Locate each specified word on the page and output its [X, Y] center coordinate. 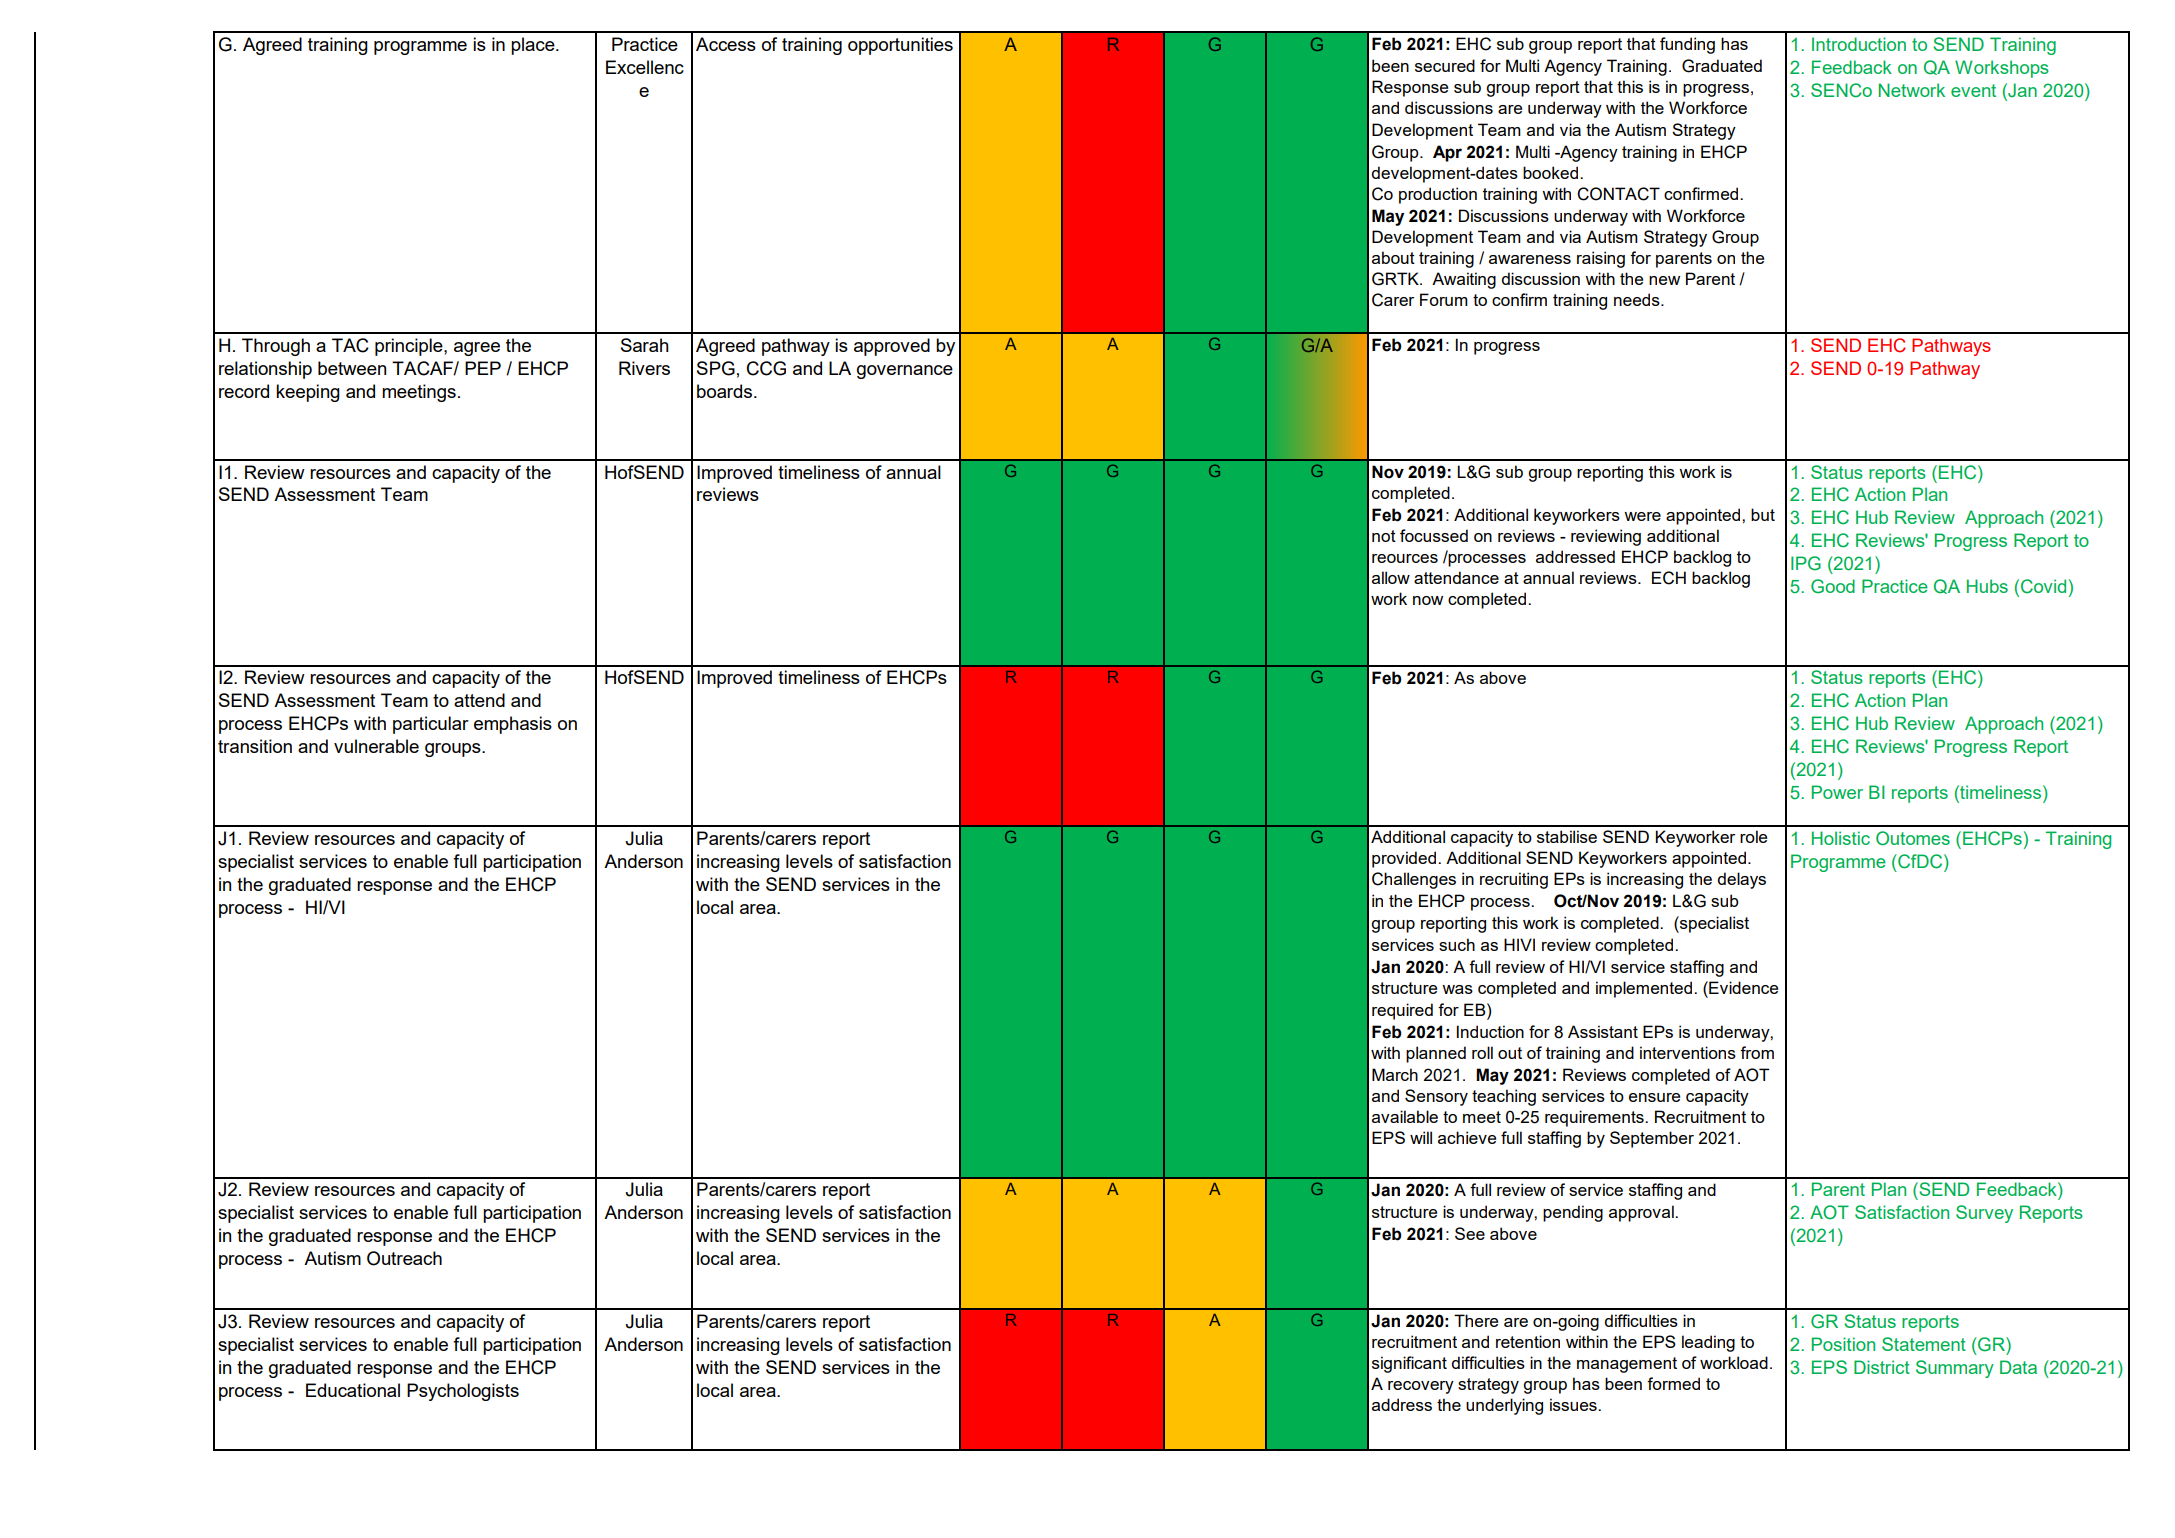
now [1428, 600]
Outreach [404, 1258]
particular [431, 725]
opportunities [900, 46]
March [1395, 1074]
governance [905, 372]
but [1763, 514]
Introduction [1859, 44]
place [534, 46]
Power [1837, 792]
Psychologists [463, 1392]
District [1882, 1367]
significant [1409, 1364]
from [1757, 1052]
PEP [483, 368]
